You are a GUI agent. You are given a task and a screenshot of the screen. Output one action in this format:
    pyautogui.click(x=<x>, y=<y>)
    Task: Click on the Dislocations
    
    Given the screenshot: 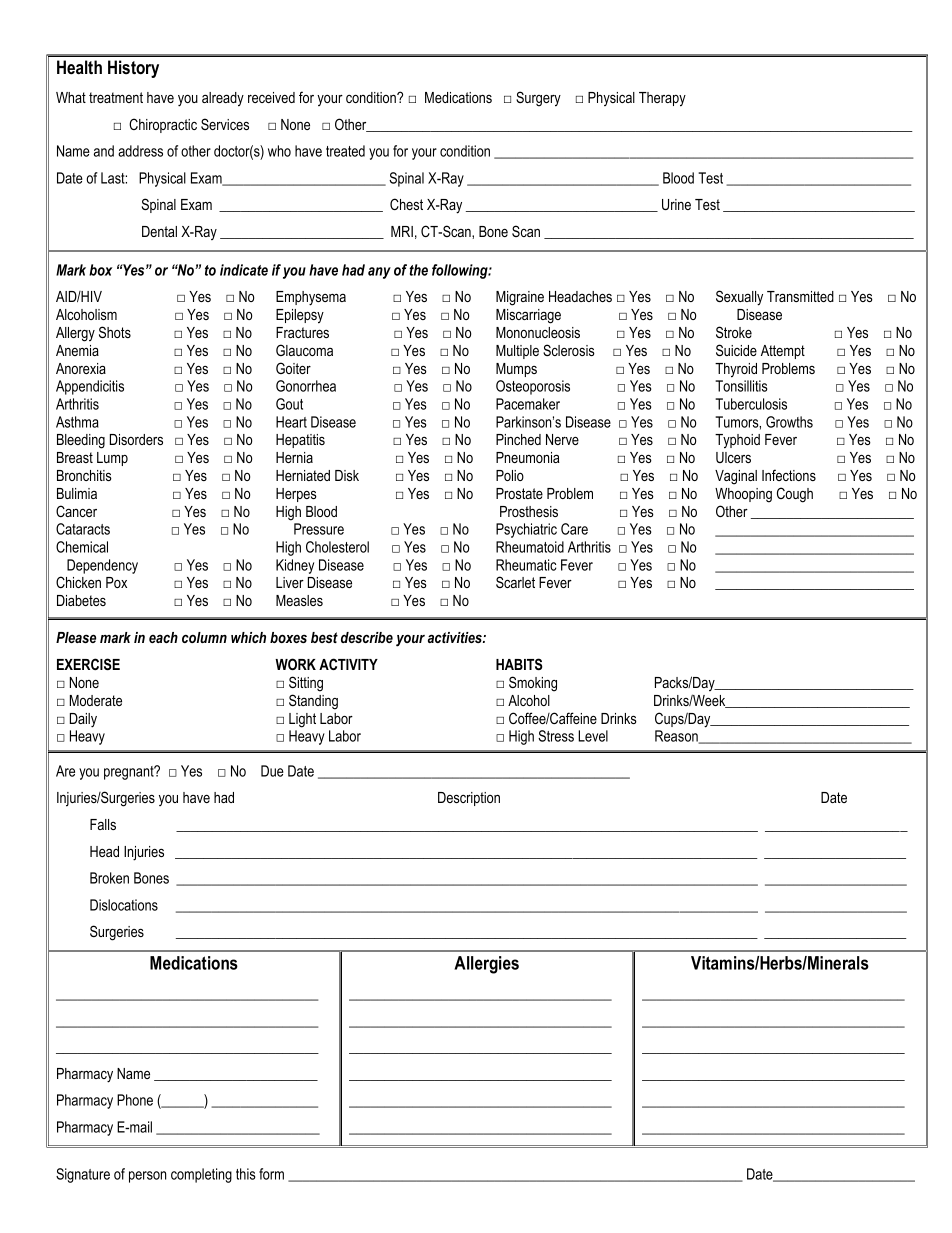 What is the action you would take?
    pyautogui.click(x=124, y=905)
